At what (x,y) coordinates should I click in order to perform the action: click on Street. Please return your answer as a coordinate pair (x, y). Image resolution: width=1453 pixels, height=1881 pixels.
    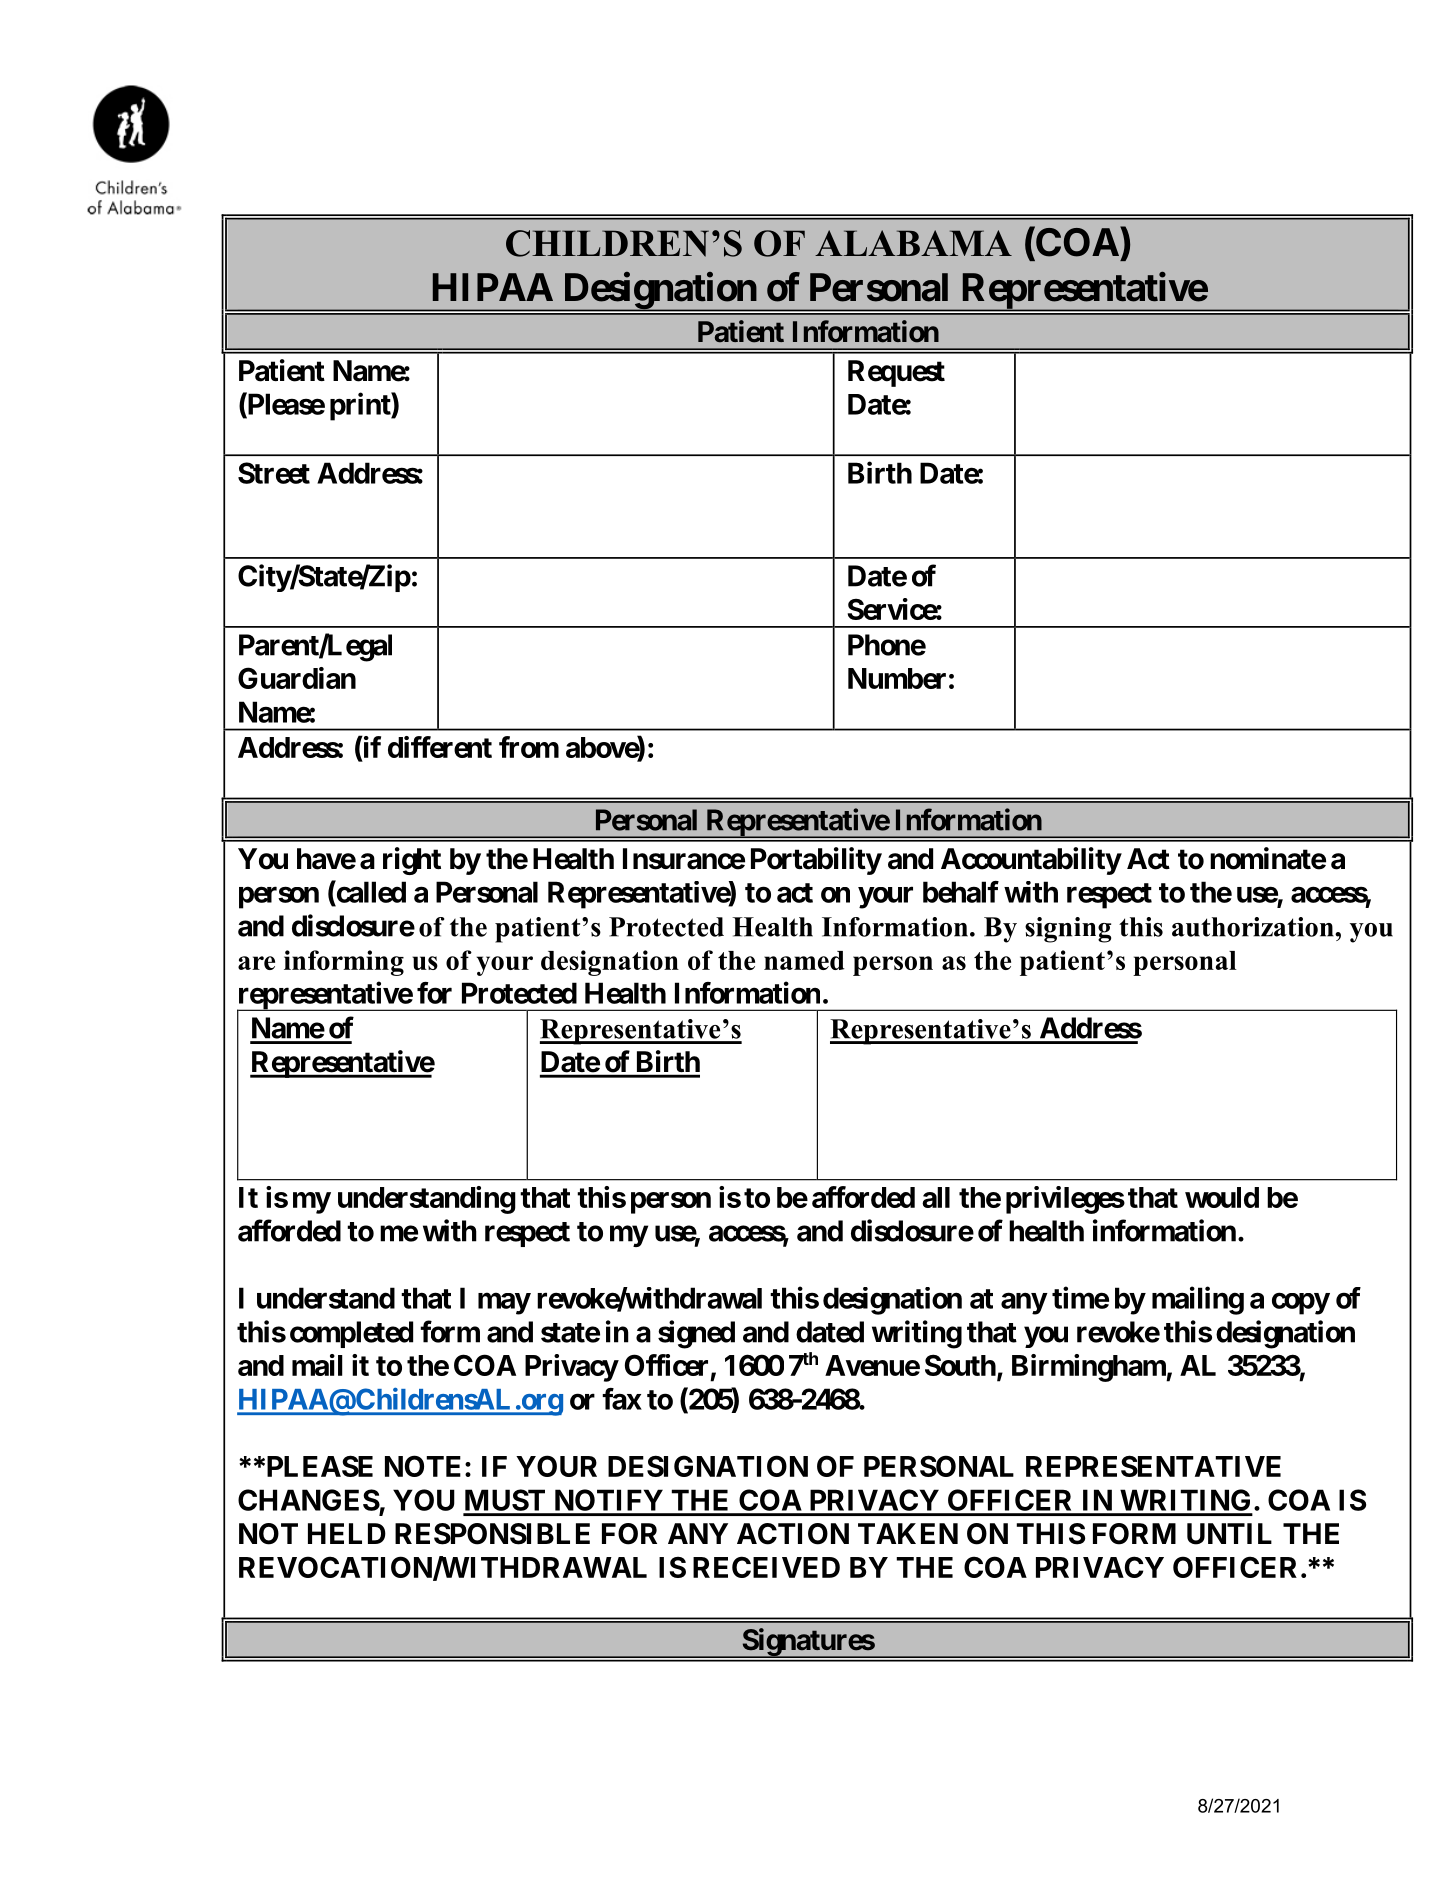
    Looking at the image, I should click on (274, 473).
